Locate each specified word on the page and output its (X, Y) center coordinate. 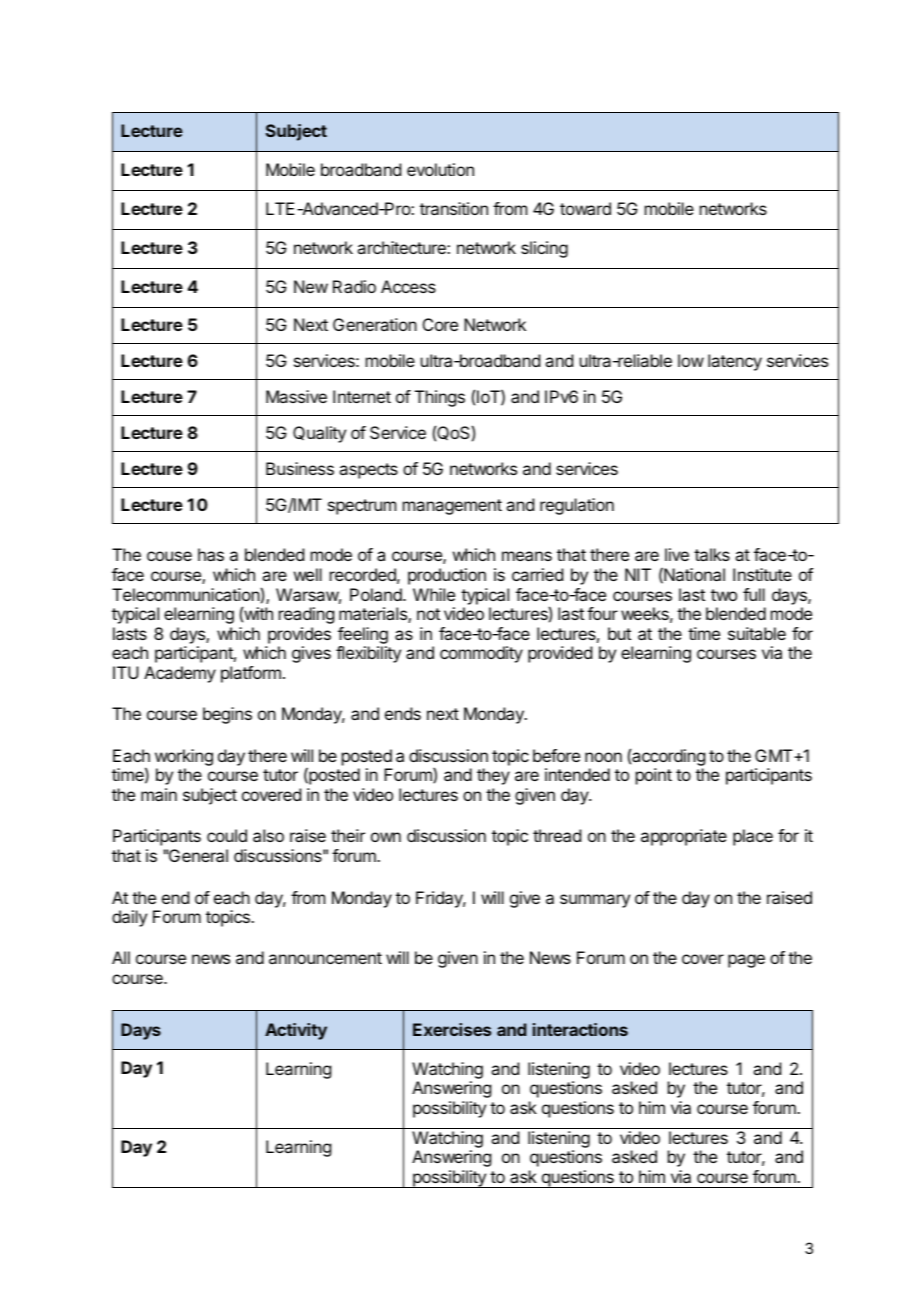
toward (585, 208)
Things (440, 398)
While (434, 594)
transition (454, 208)
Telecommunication (186, 594)
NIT (638, 574)
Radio (354, 286)
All (121, 957)
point (654, 776)
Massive (296, 396)
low (691, 360)
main (159, 794)
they (493, 776)
